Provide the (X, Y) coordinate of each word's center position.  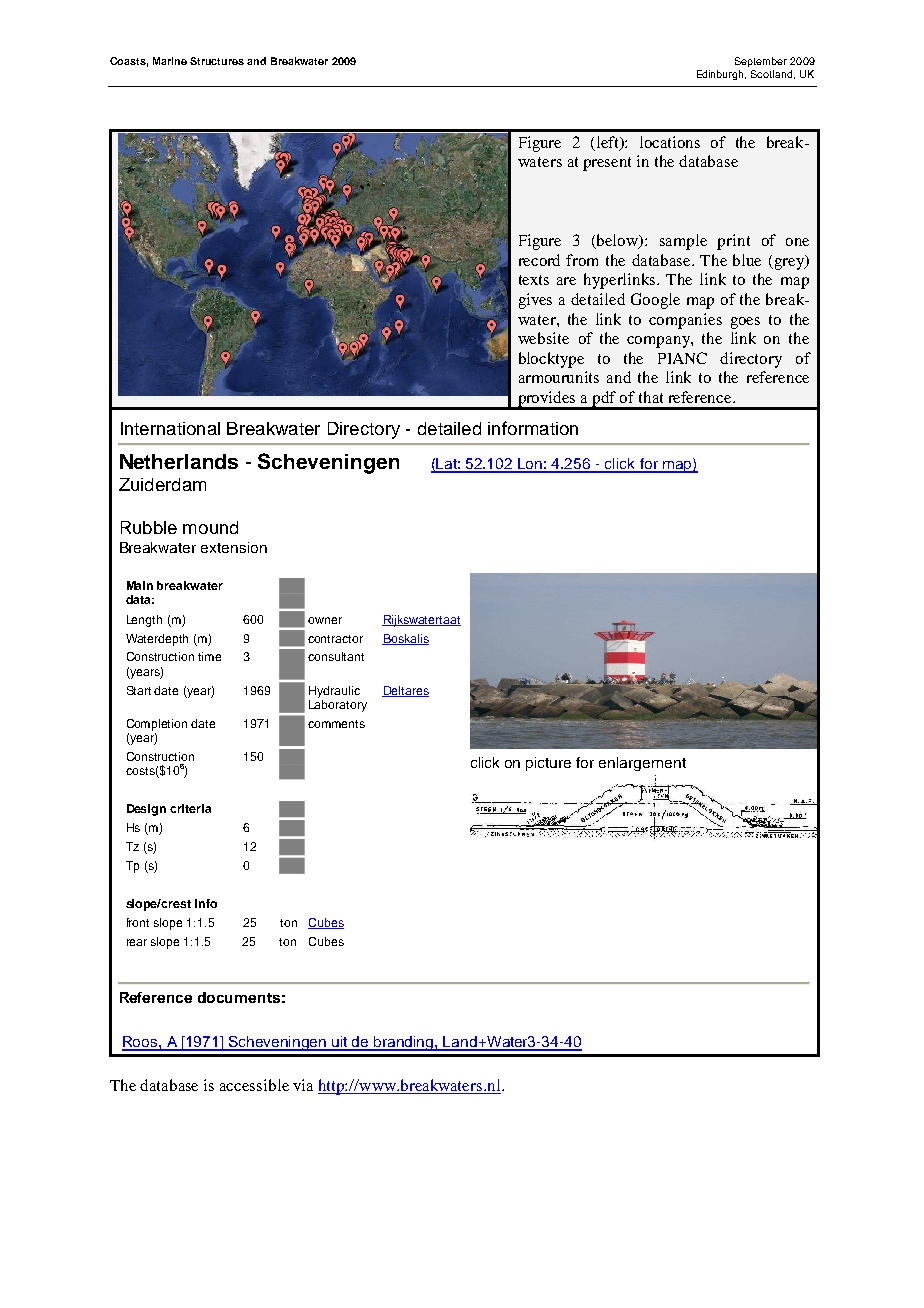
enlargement (642, 764)
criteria (190, 808)
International (170, 428)
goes (745, 323)
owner (325, 620)
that (651, 397)
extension (234, 547)
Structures (217, 61)
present (607, 164)
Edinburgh (721, 75)
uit (340, 1043)
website (543, 338)
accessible (254, 1085)
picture (548, 764)
